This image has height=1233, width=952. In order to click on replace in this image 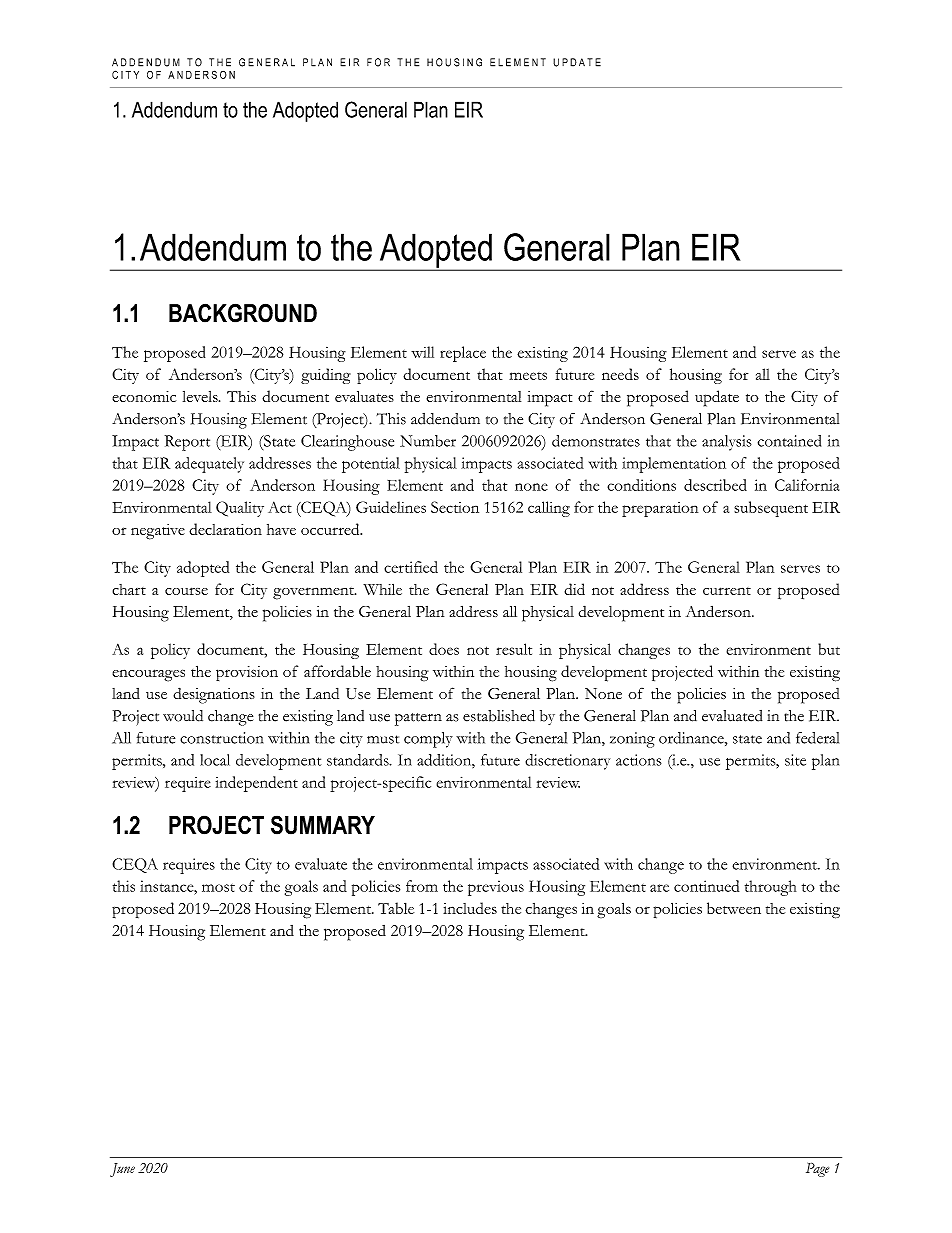, I will do `click(463, 354)`.
